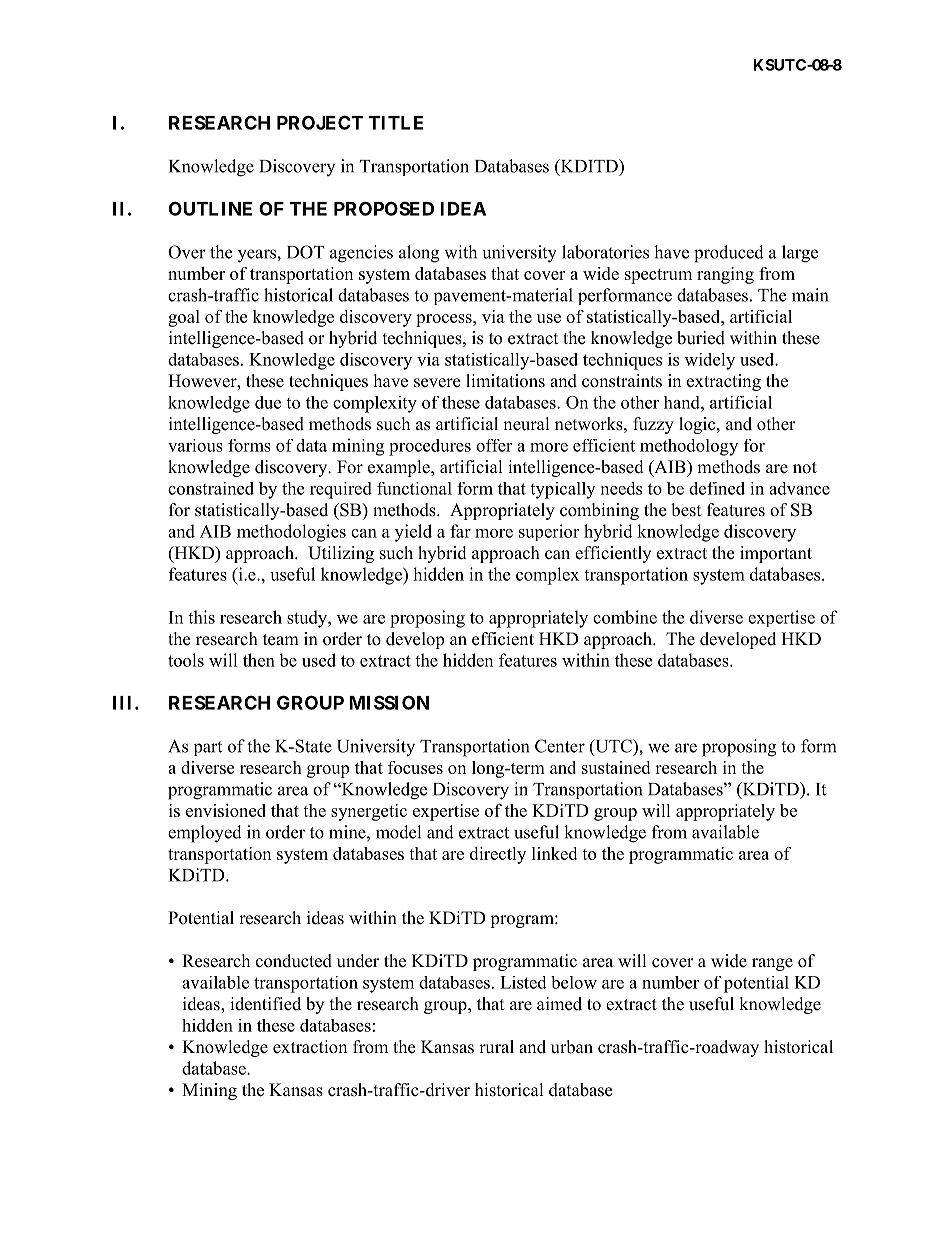 This screenshot has height=1233, width=952. Describe the element at coordinates (776, 554) in the screenshot. I see `important` at that location.
